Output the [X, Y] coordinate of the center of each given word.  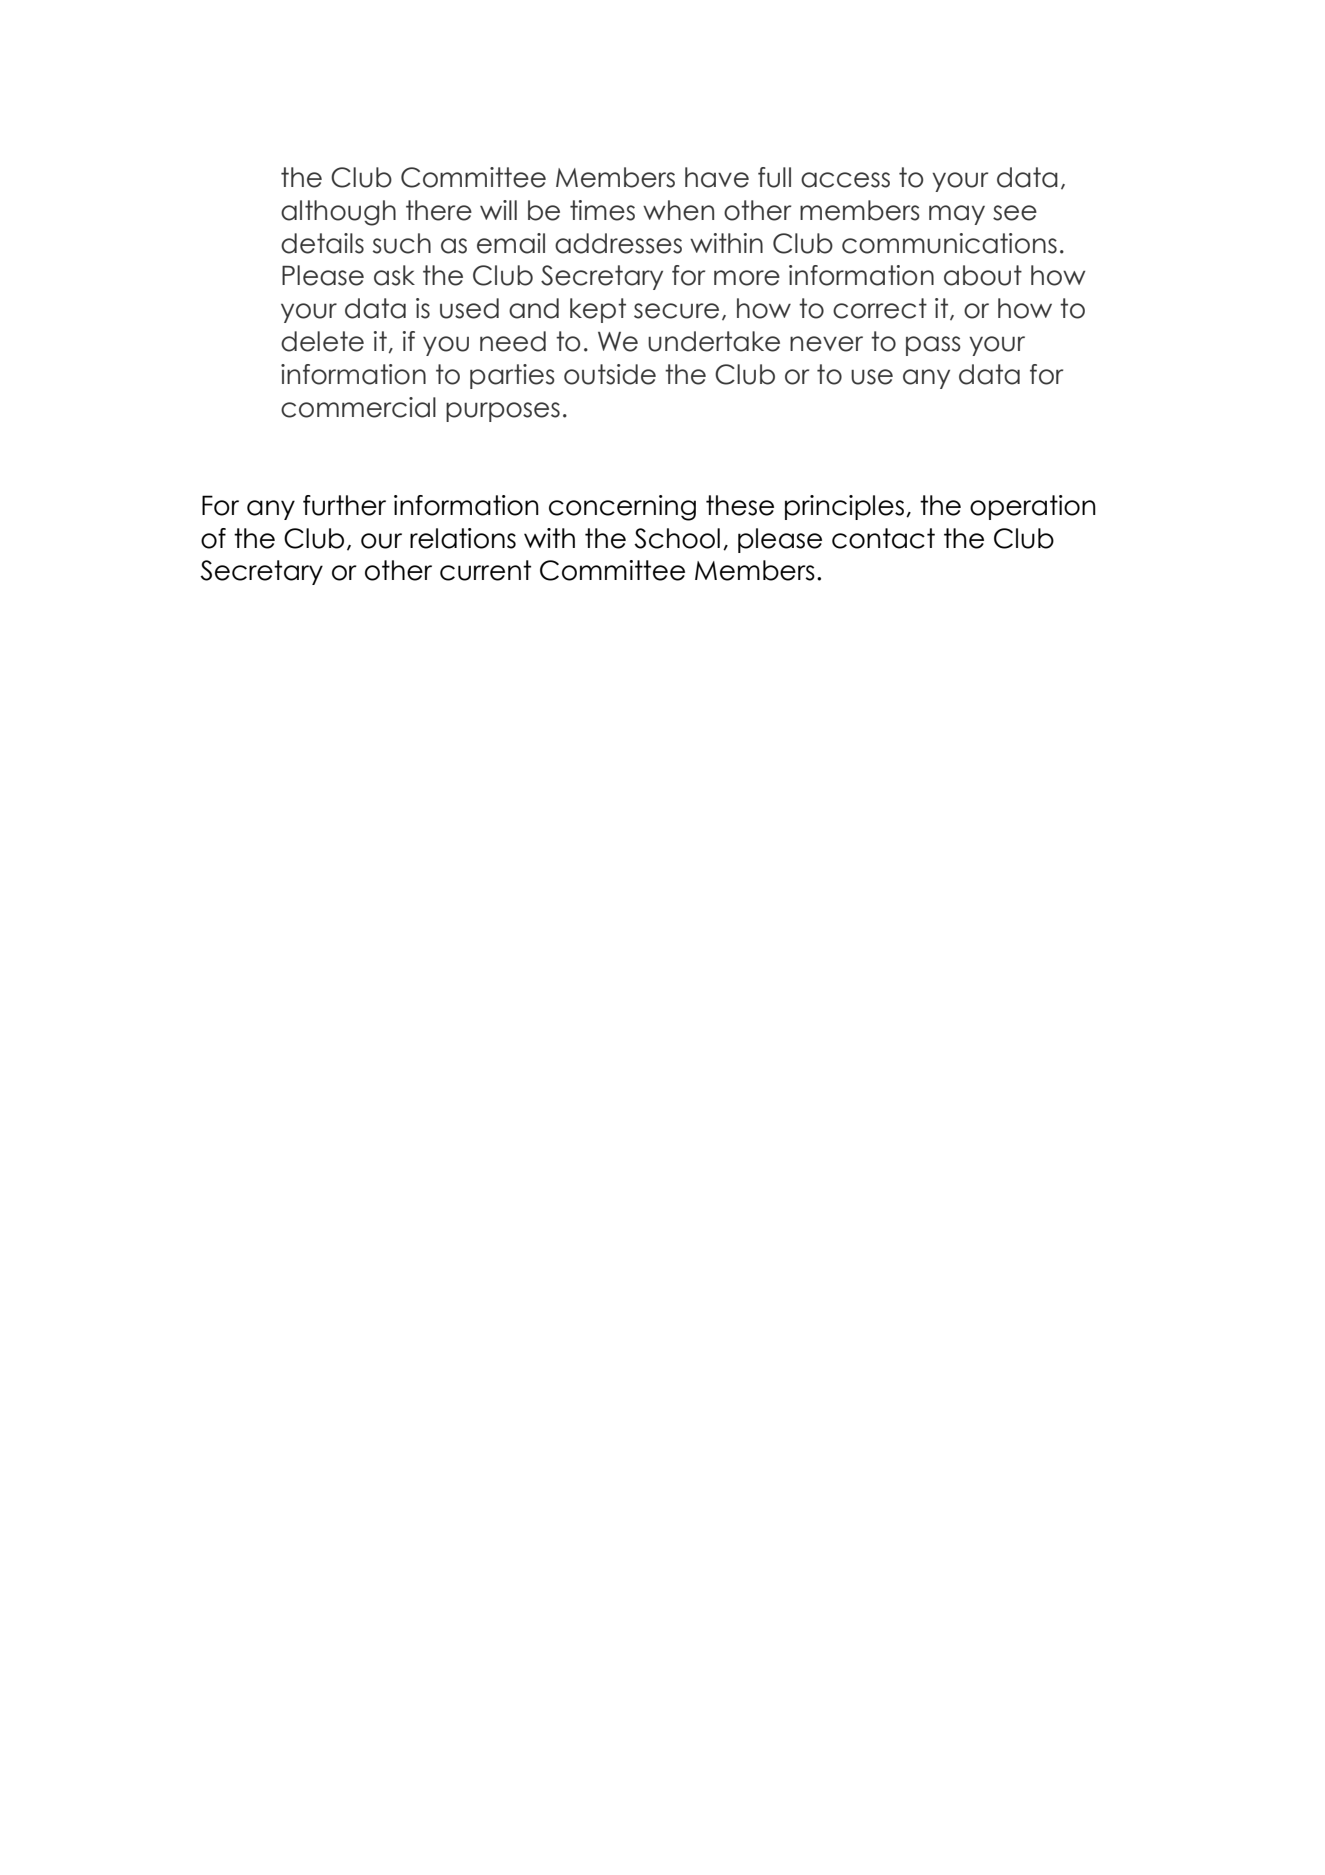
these [740, 505]
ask [394, 275]
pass [933, 346]
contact [883, 538]
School [677, 538]
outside [610, 374]
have [717, 177]
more [747, 278]
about [983, 275]
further [344, 505]
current [485, 570]
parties [512, 376]
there [439, 210]
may [957, 215]
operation [1033, 507]
